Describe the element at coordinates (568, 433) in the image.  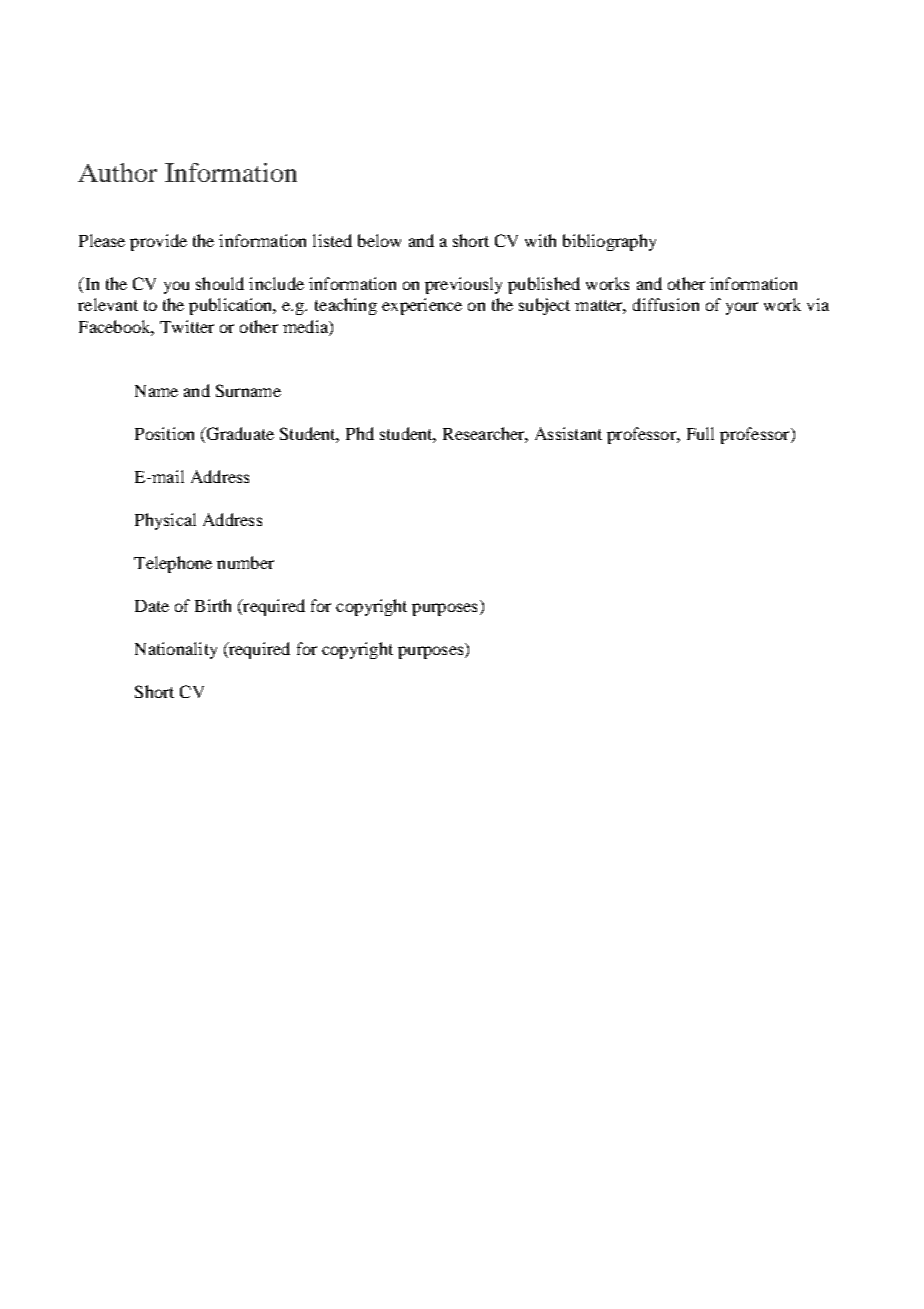
I see `Assistant` at that location.
